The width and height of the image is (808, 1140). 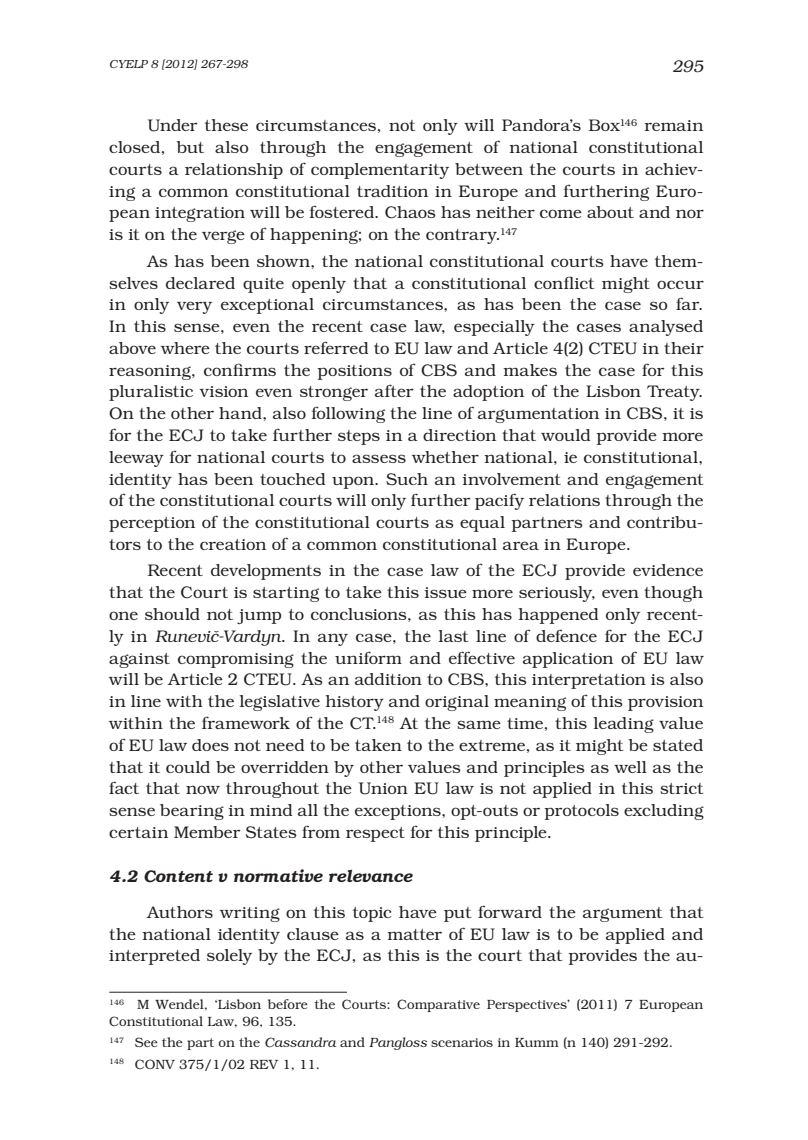 I want to click on See, so click(x=146, y=1042).
